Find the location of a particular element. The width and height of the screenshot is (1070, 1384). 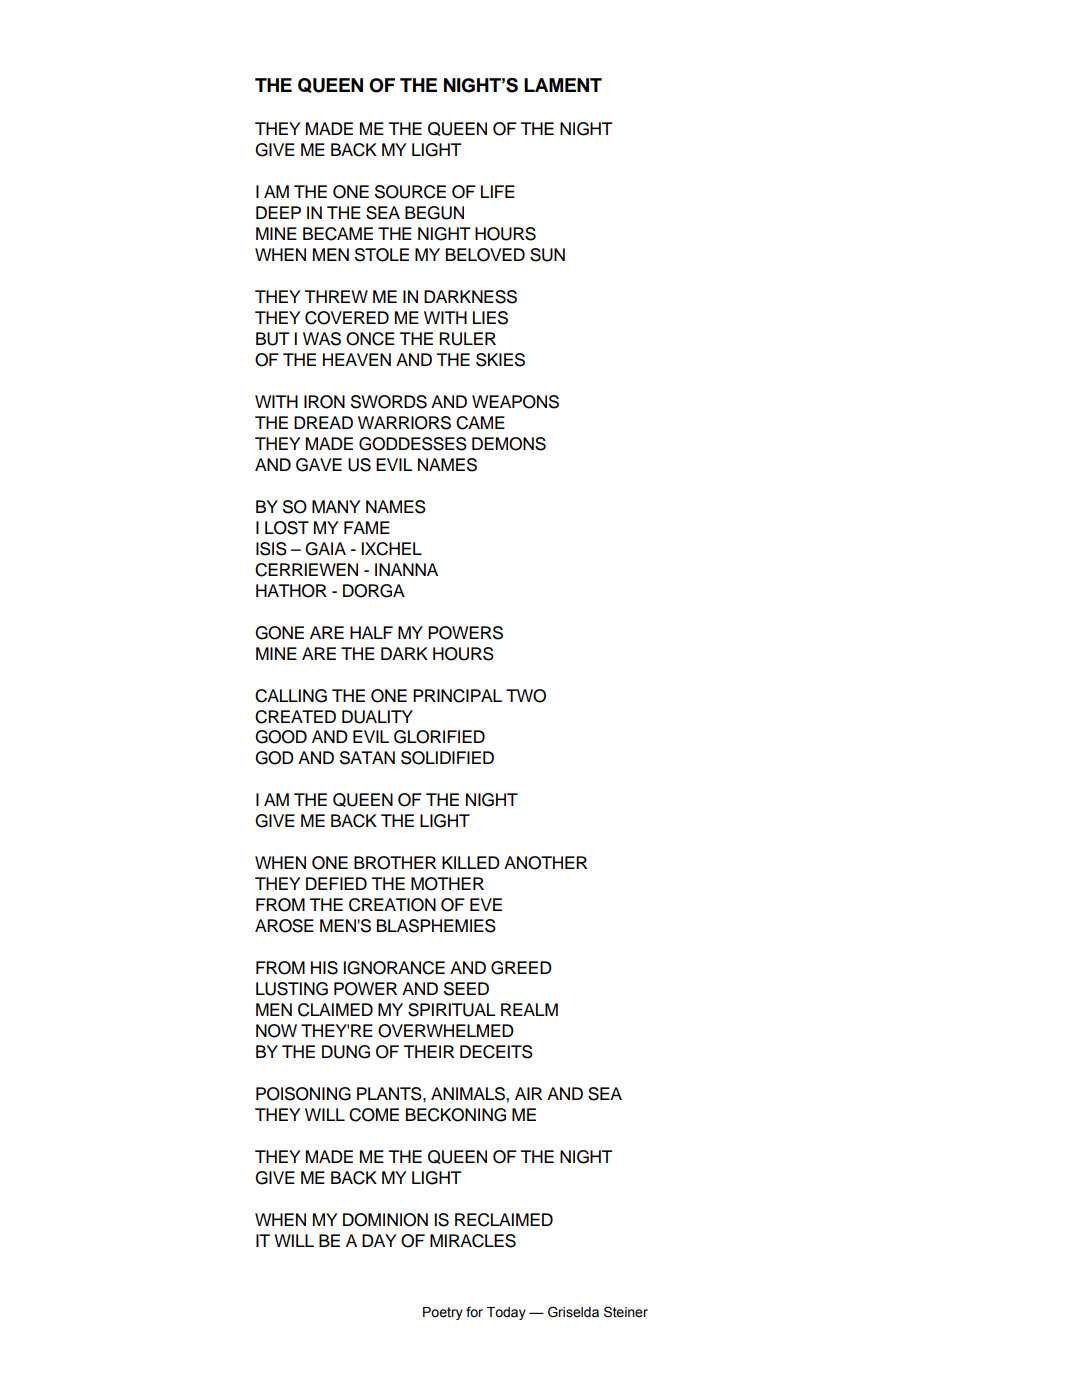

BEGUN is located at coordinates (434, 213).
